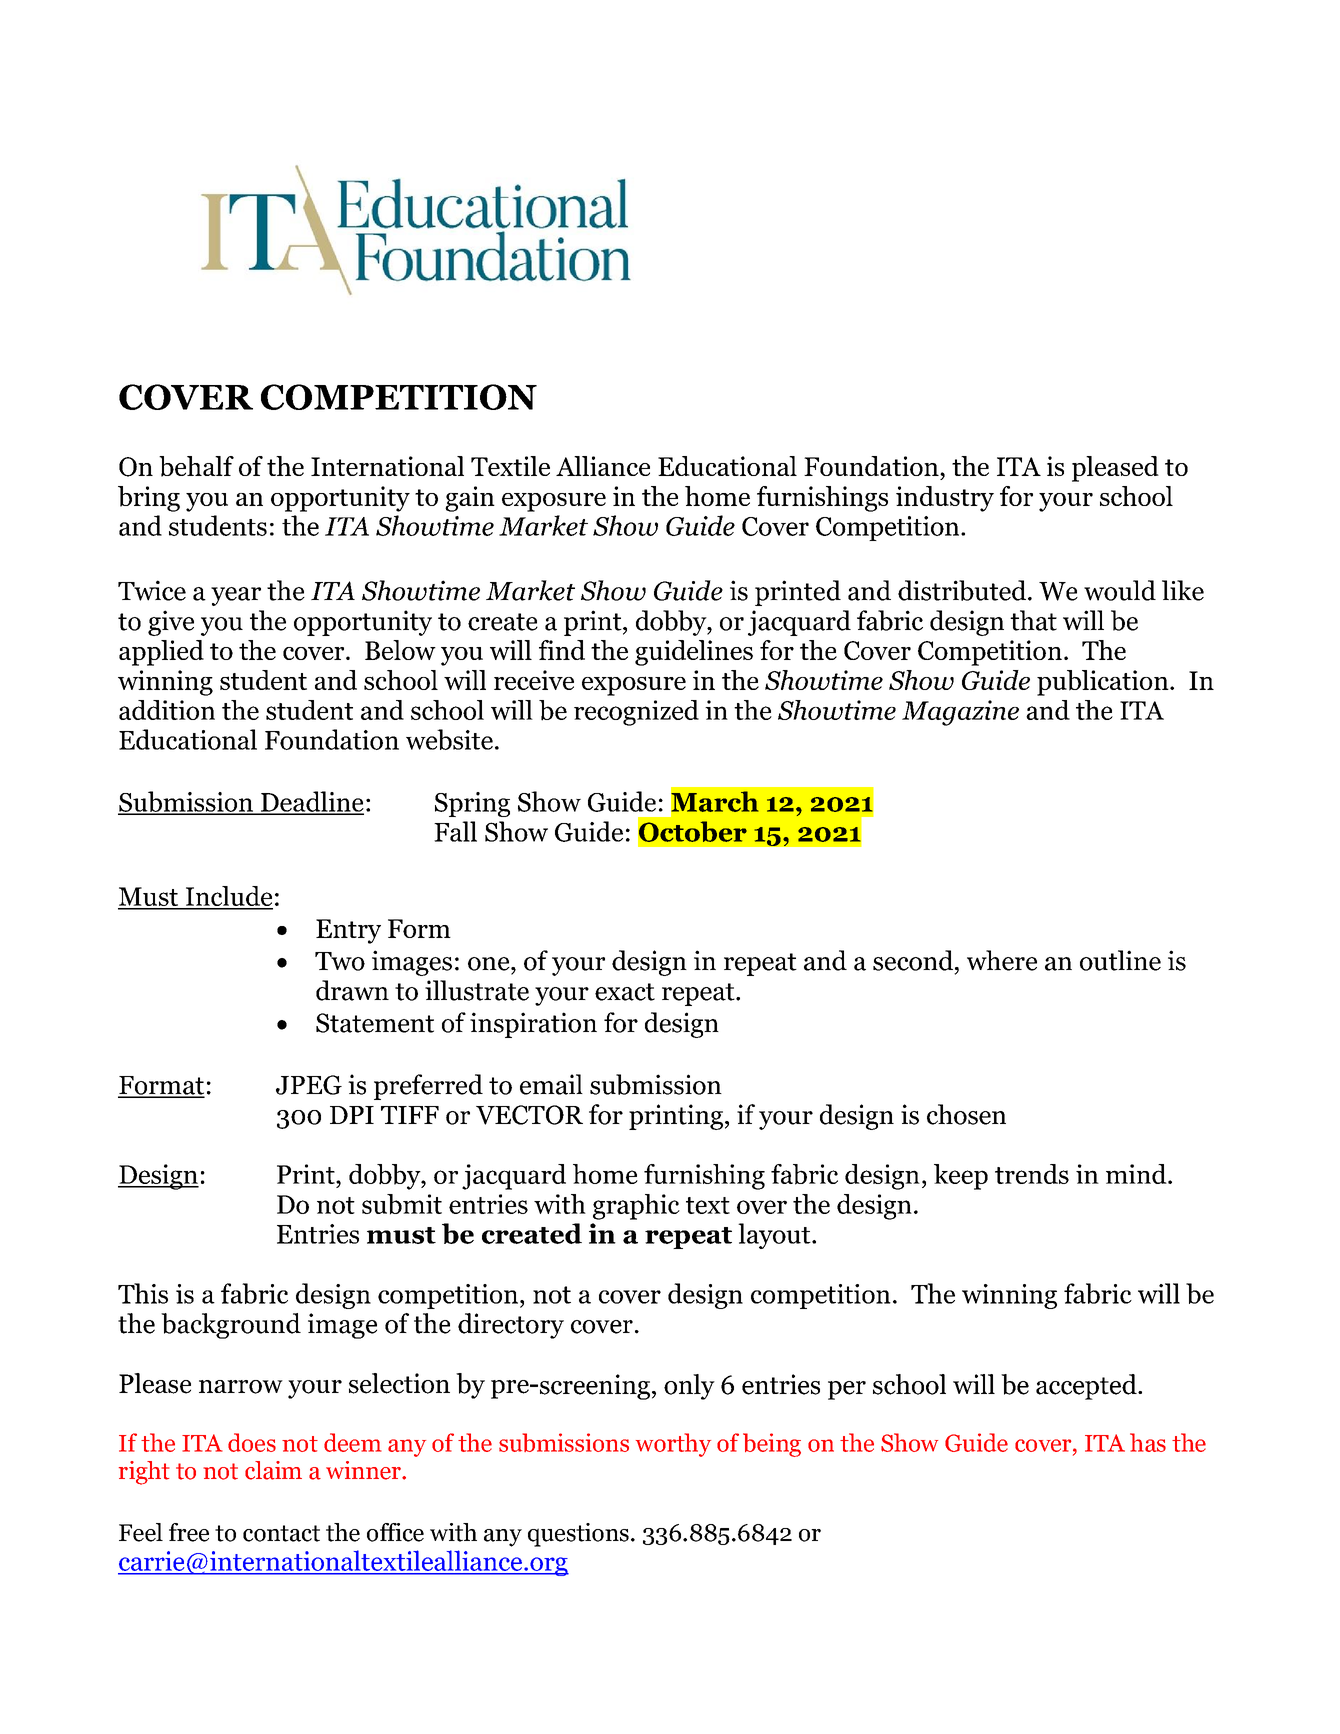 The image size is (1340, 1734). I want to click on behalf, so click(196, 466).
